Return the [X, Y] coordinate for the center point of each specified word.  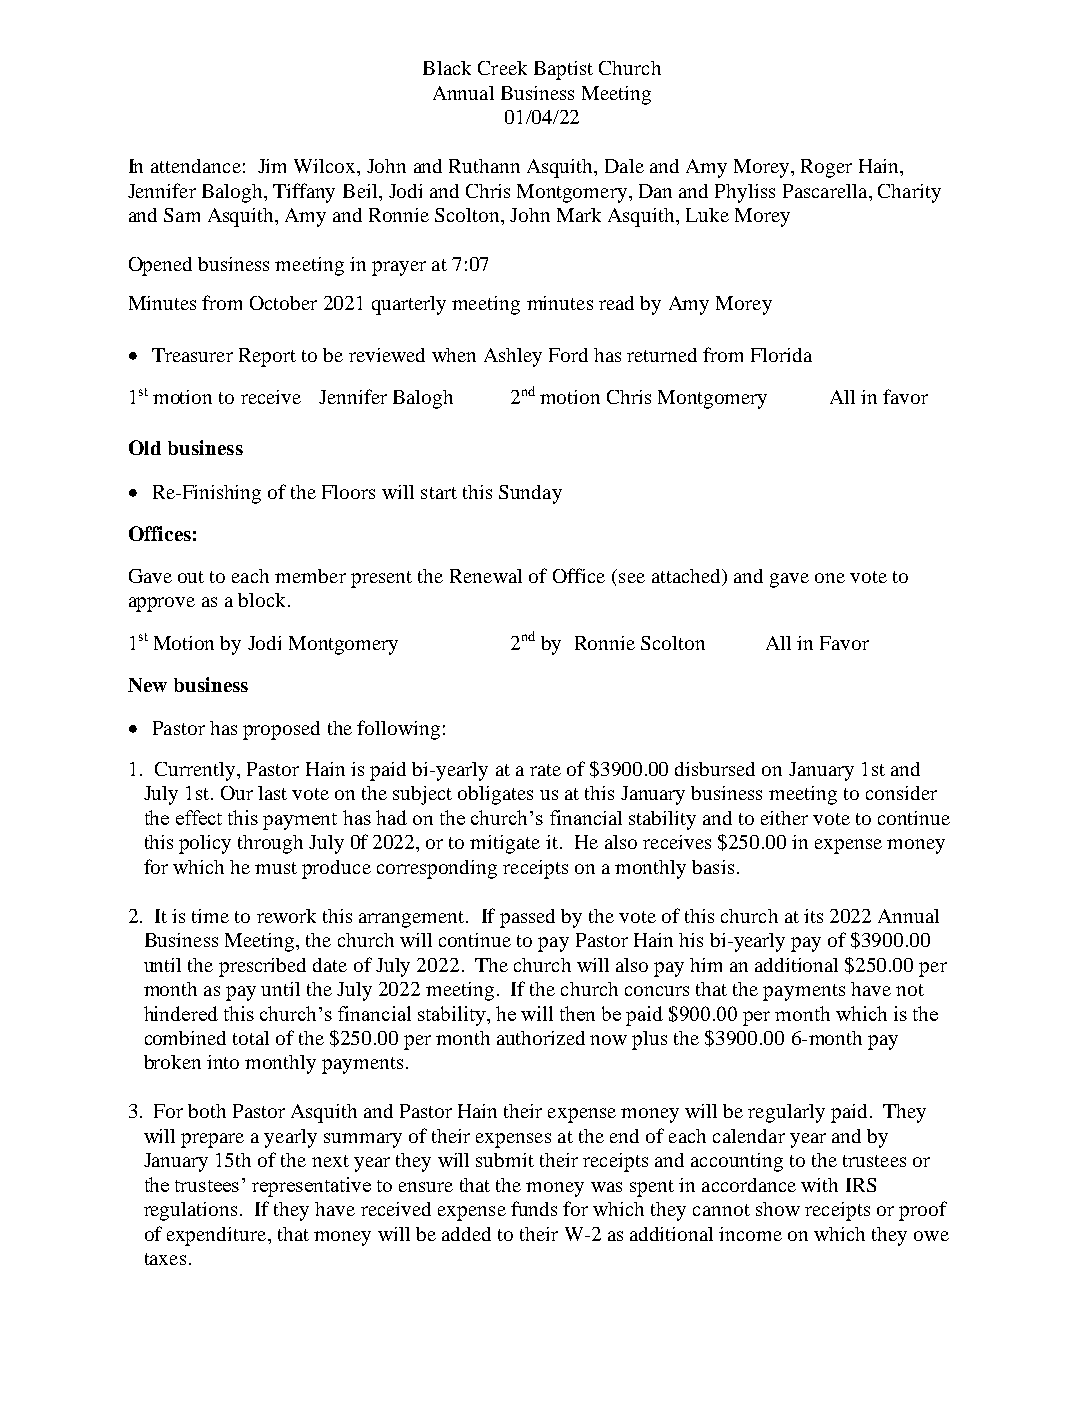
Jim [272, 166]
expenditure [218, 1236]
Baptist [563, 70]
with [819, 1185]
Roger [826, 168]
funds [534, 1208]
